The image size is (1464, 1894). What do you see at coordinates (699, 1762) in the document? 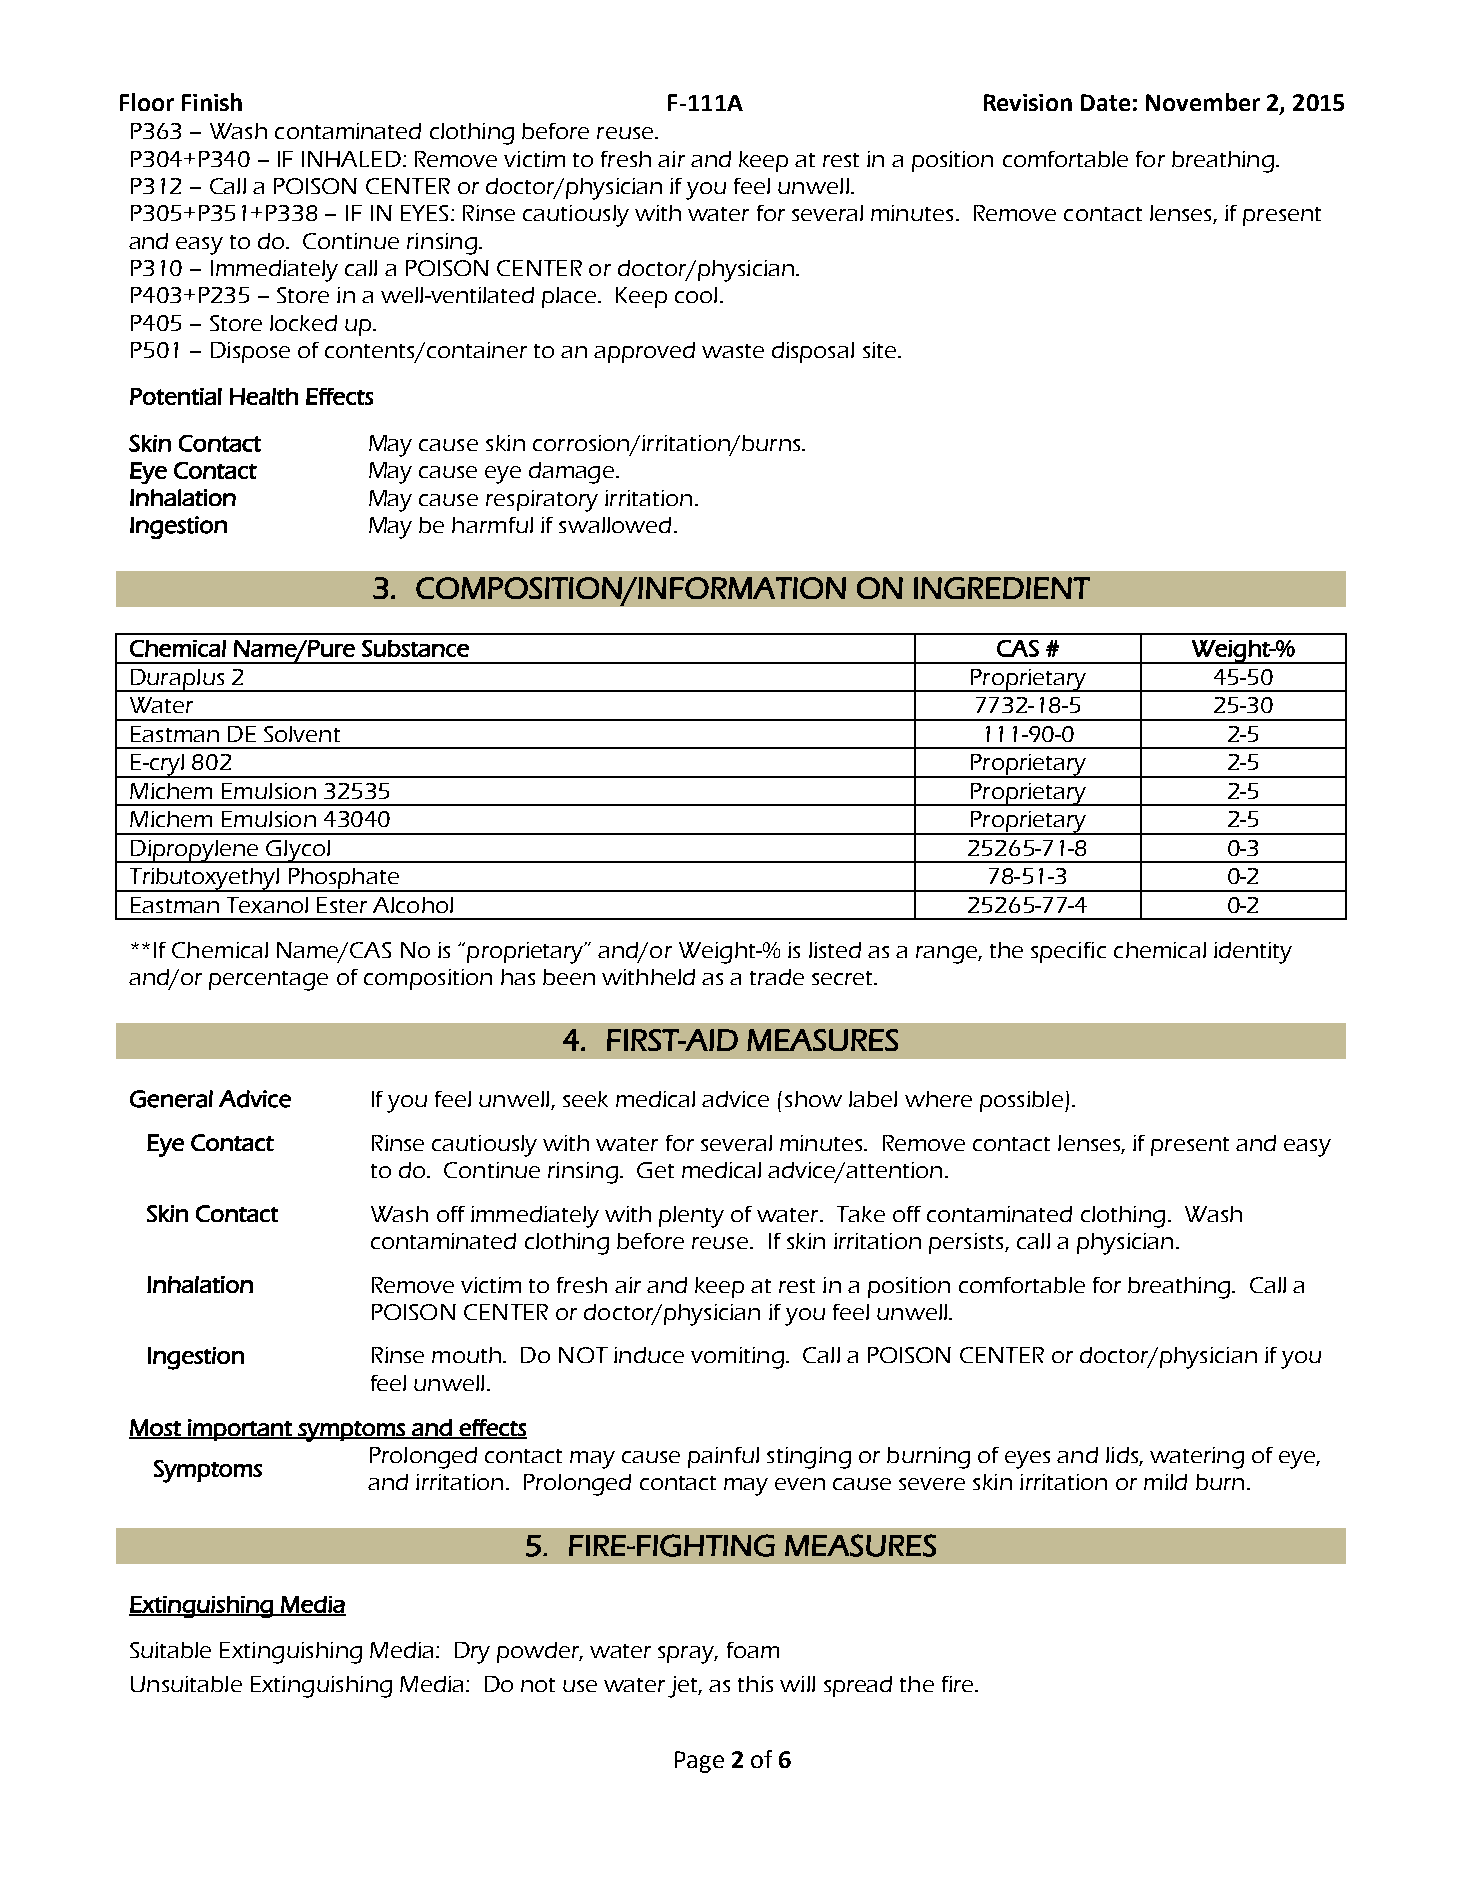
I see `Page` at bounding box center [699, 1762].
